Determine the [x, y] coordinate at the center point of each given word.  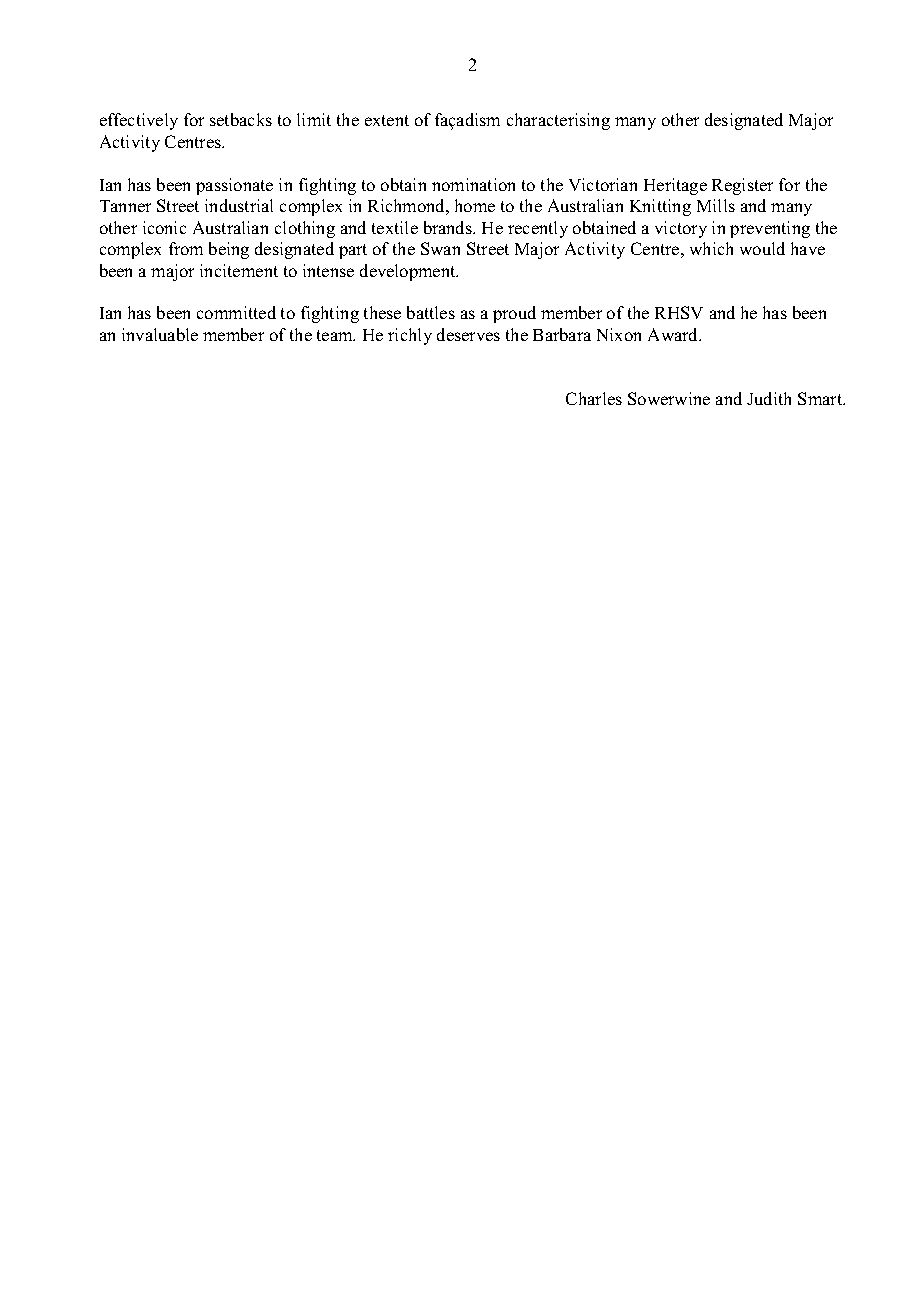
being [229, 250]
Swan [440, 248]
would [762, 248]
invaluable [160, 334]
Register [742, 186]
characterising [558, 121]
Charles [594, 398]
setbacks [241, 119]
